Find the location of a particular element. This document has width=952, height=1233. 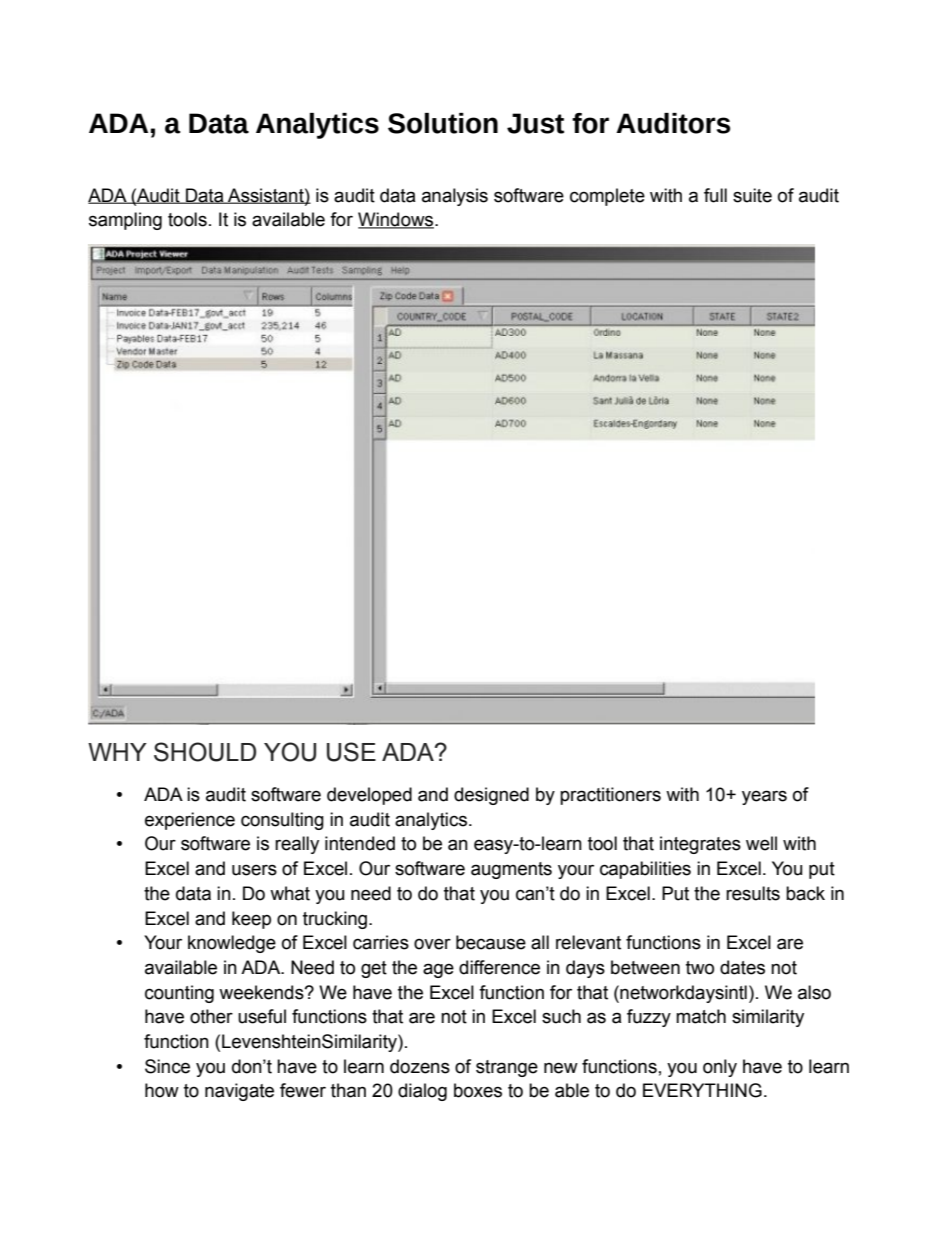

analysis is located at coordinates (455, 197).
